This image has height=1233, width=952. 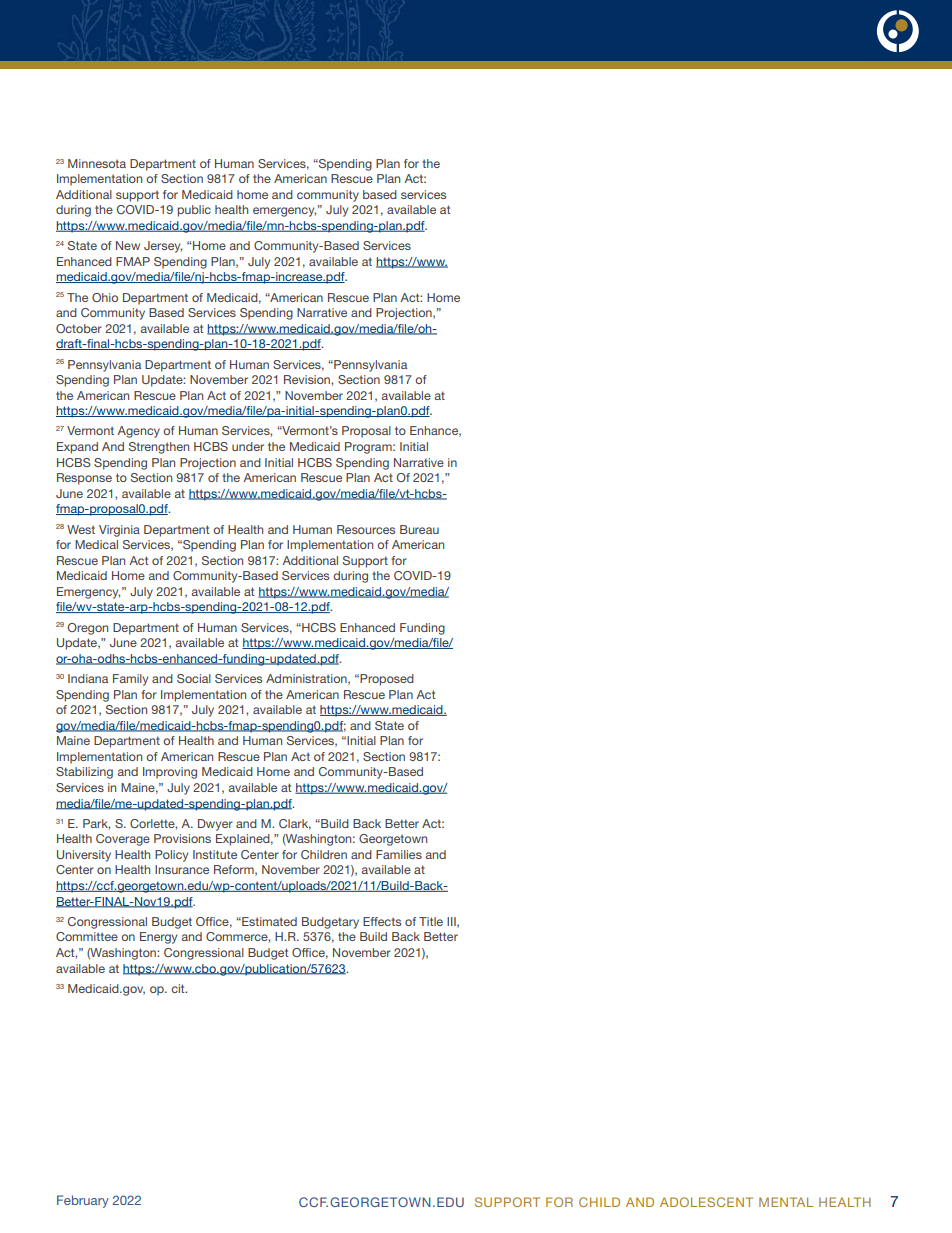 I want to click on Policy, so click(x=171, y=856).
